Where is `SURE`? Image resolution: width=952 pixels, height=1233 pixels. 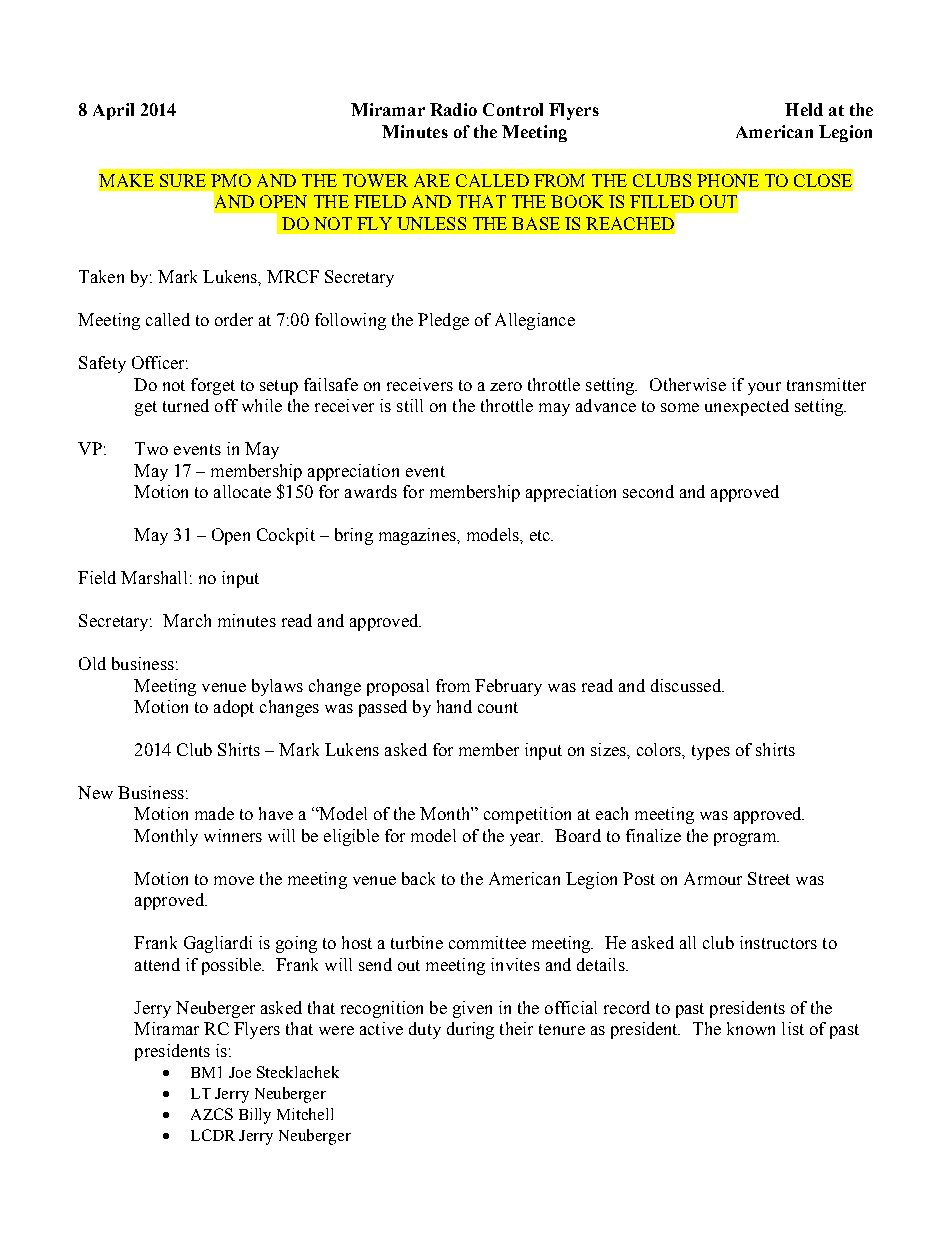 SURE is located at coordinates (183, 180).
